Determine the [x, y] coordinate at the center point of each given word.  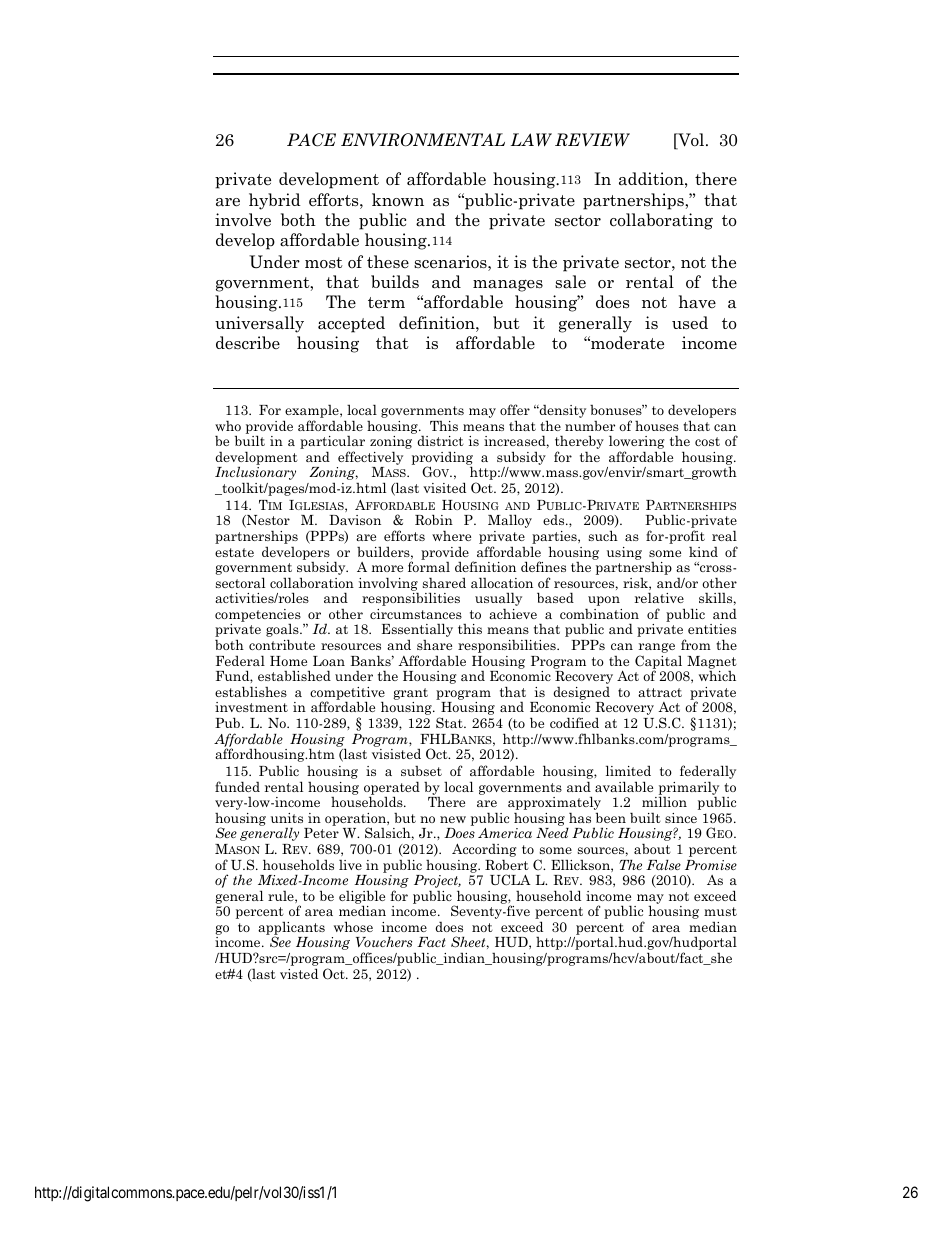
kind [703, 551]
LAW [531, 140]
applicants [291, 929]
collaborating [661, 221]
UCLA [510, 880]
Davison [355, 520]
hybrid [275, 201]
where [451, 535]
